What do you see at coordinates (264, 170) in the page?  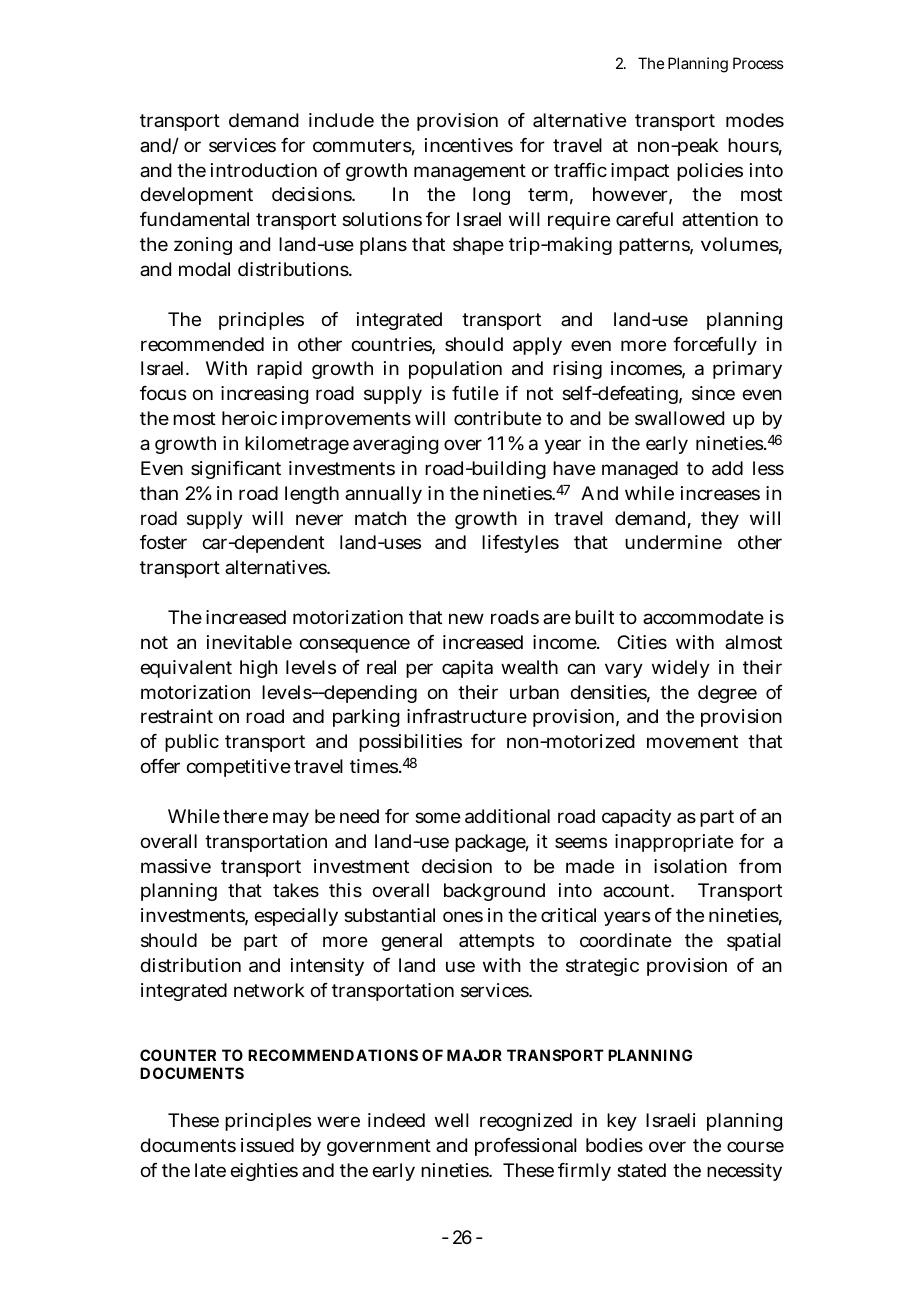 I see `introduction` at bounding box center [264, 170].
